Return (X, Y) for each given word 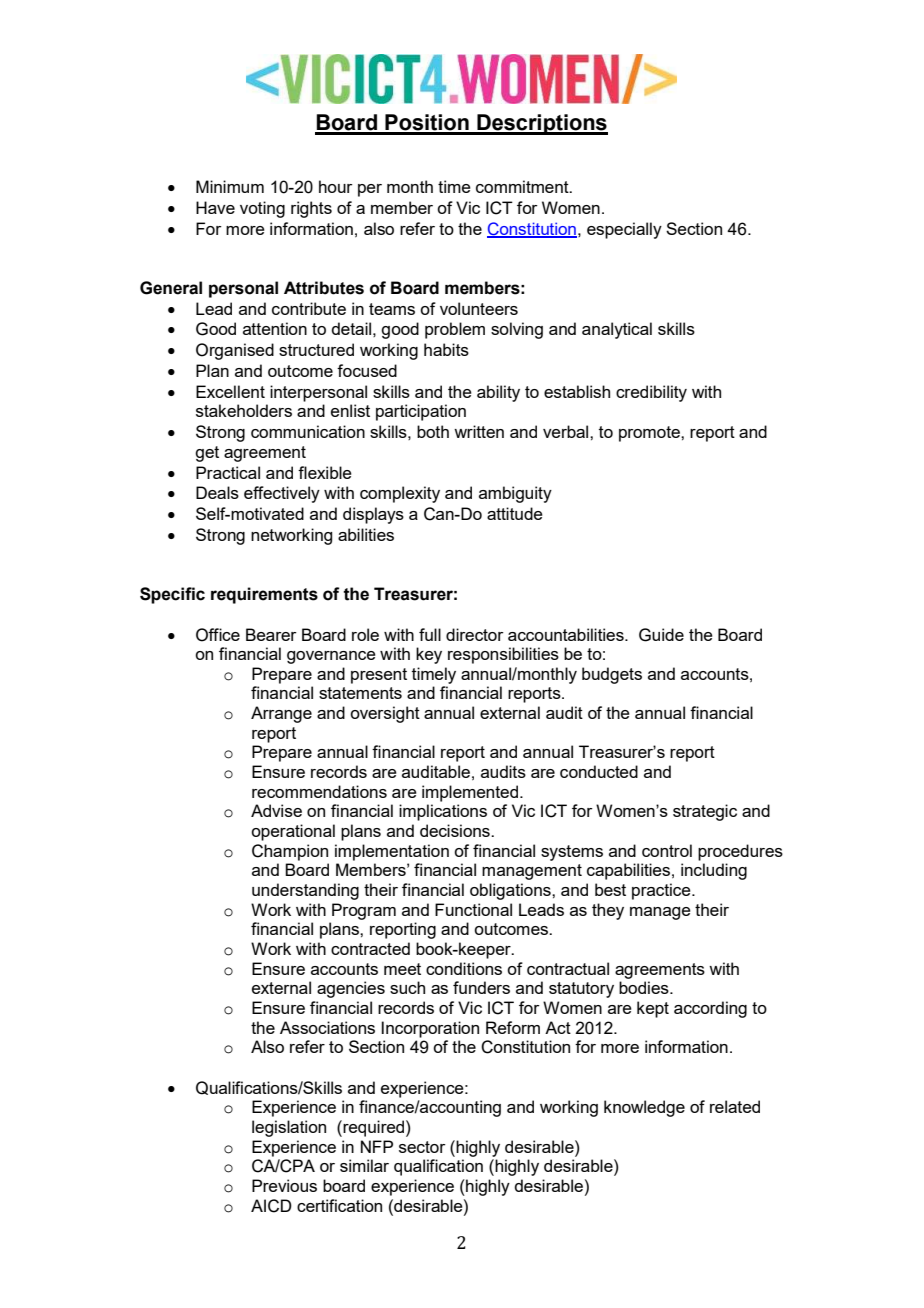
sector (422, 1147)
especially (624, 230)
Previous (284, 1185)
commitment (523, 186)
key (429, 655)
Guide (661, 635)
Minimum (230, 186)
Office (218, 635)
